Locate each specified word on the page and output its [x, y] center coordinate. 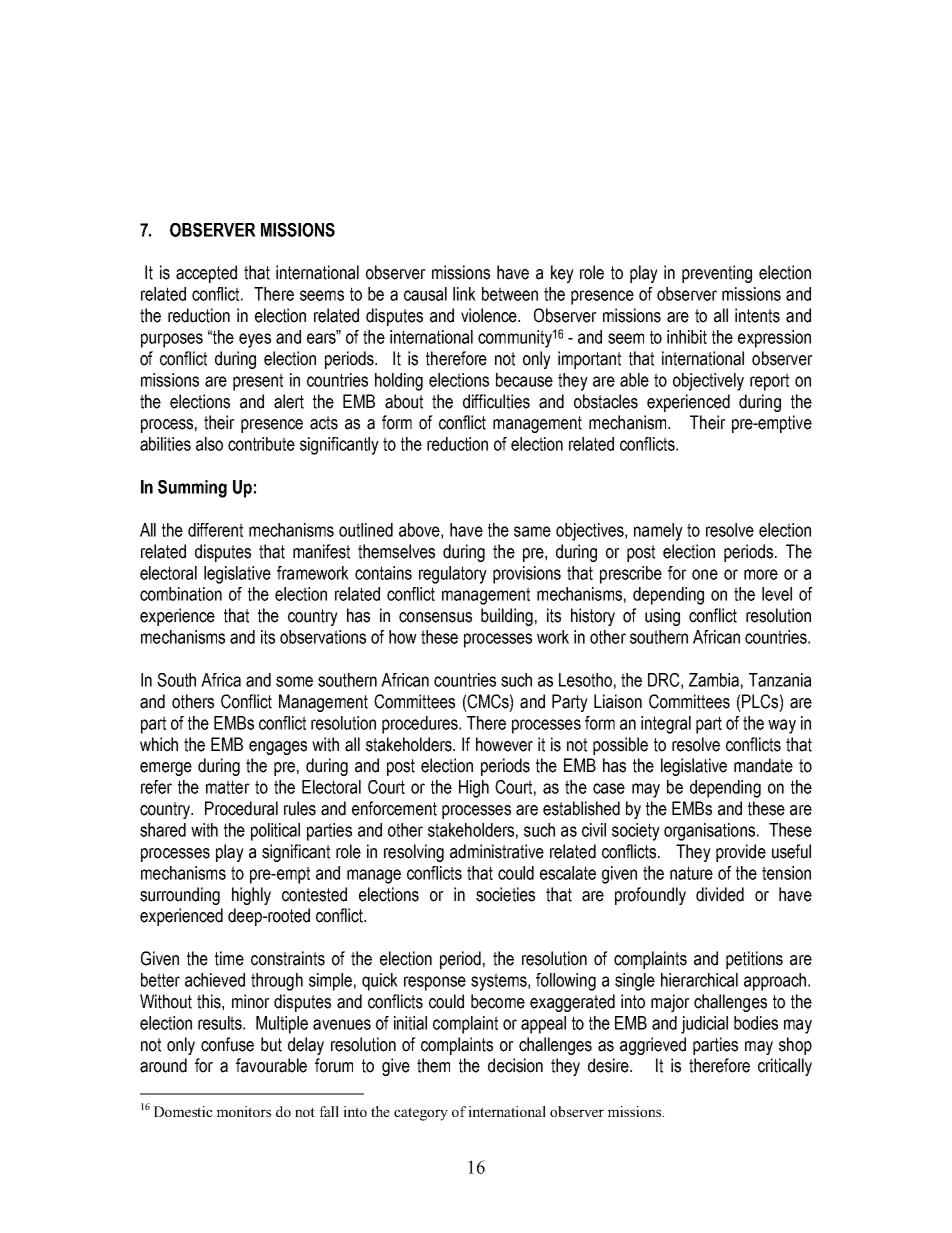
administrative [497, 851]
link [464, 294]
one [705, 574]
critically [785, 1067]
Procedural [241, 808]
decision [515, 1065]
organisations [709, 832]
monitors [244, 1111]
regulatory [453, 575]
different [215, 530]
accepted [206, 274]
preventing [717, 274]
